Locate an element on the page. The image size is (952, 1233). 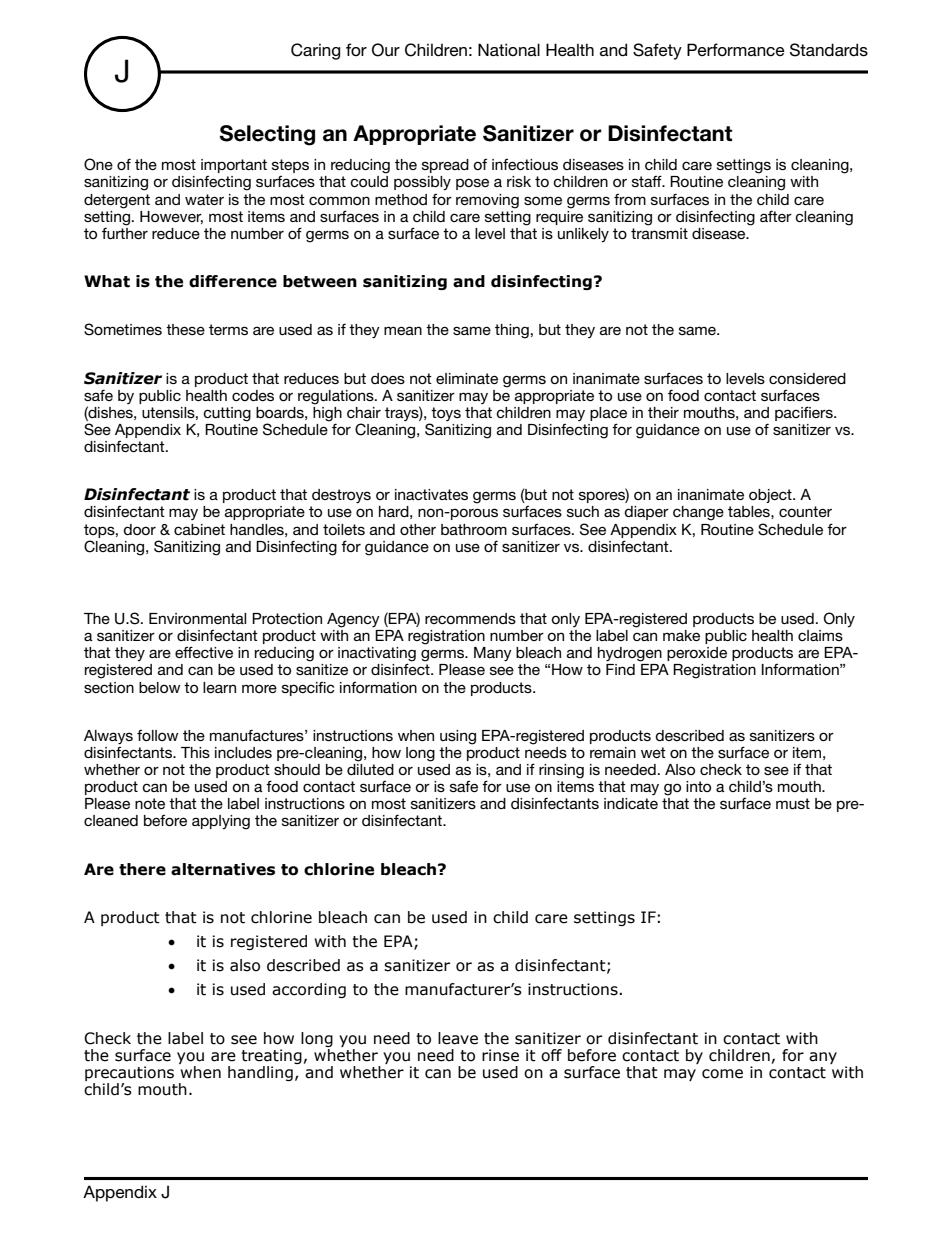
Selecting is located at coordinates (267, 135).
